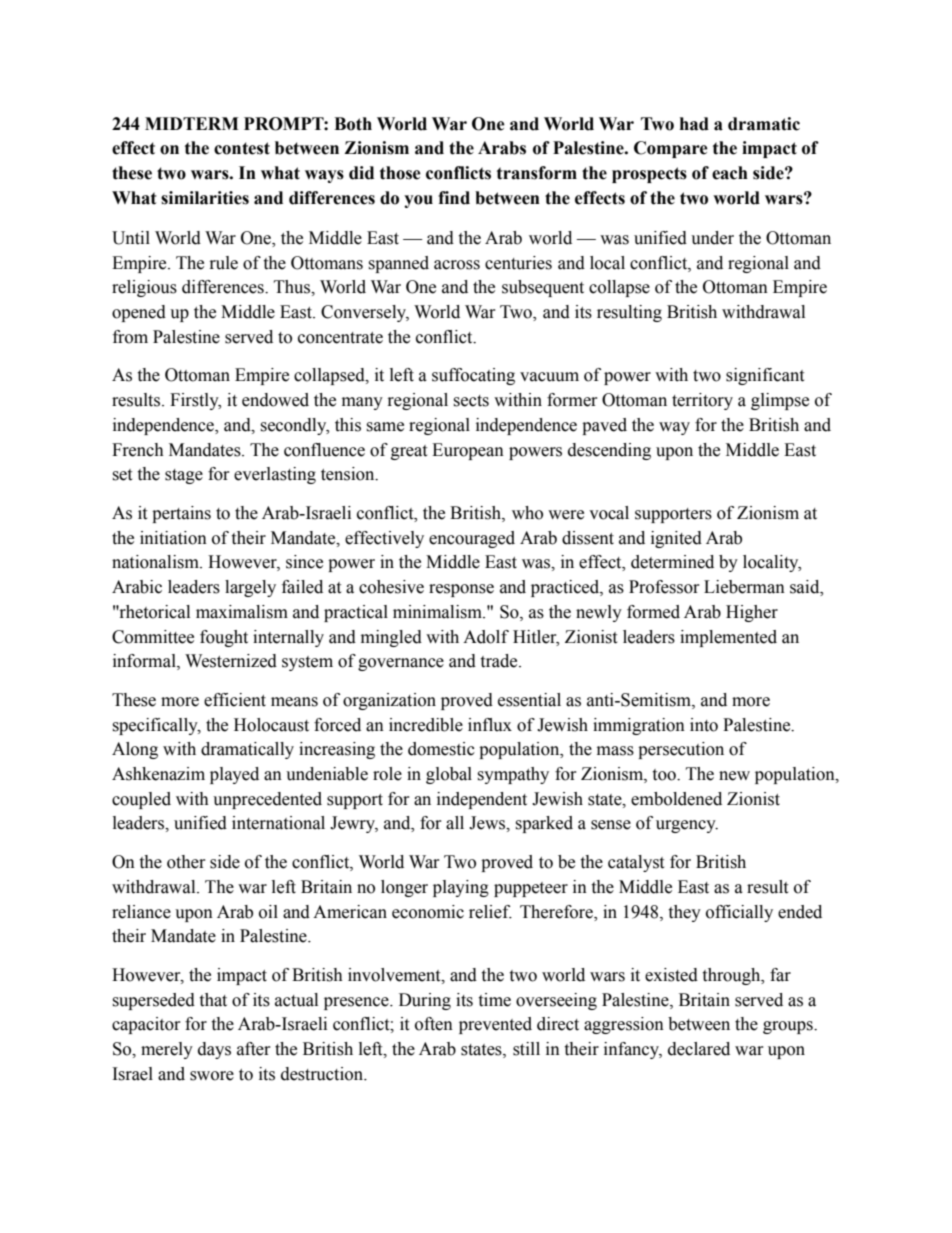 The width and height of the image is (952, 1233). I want to click on other, so click(186, 862).
